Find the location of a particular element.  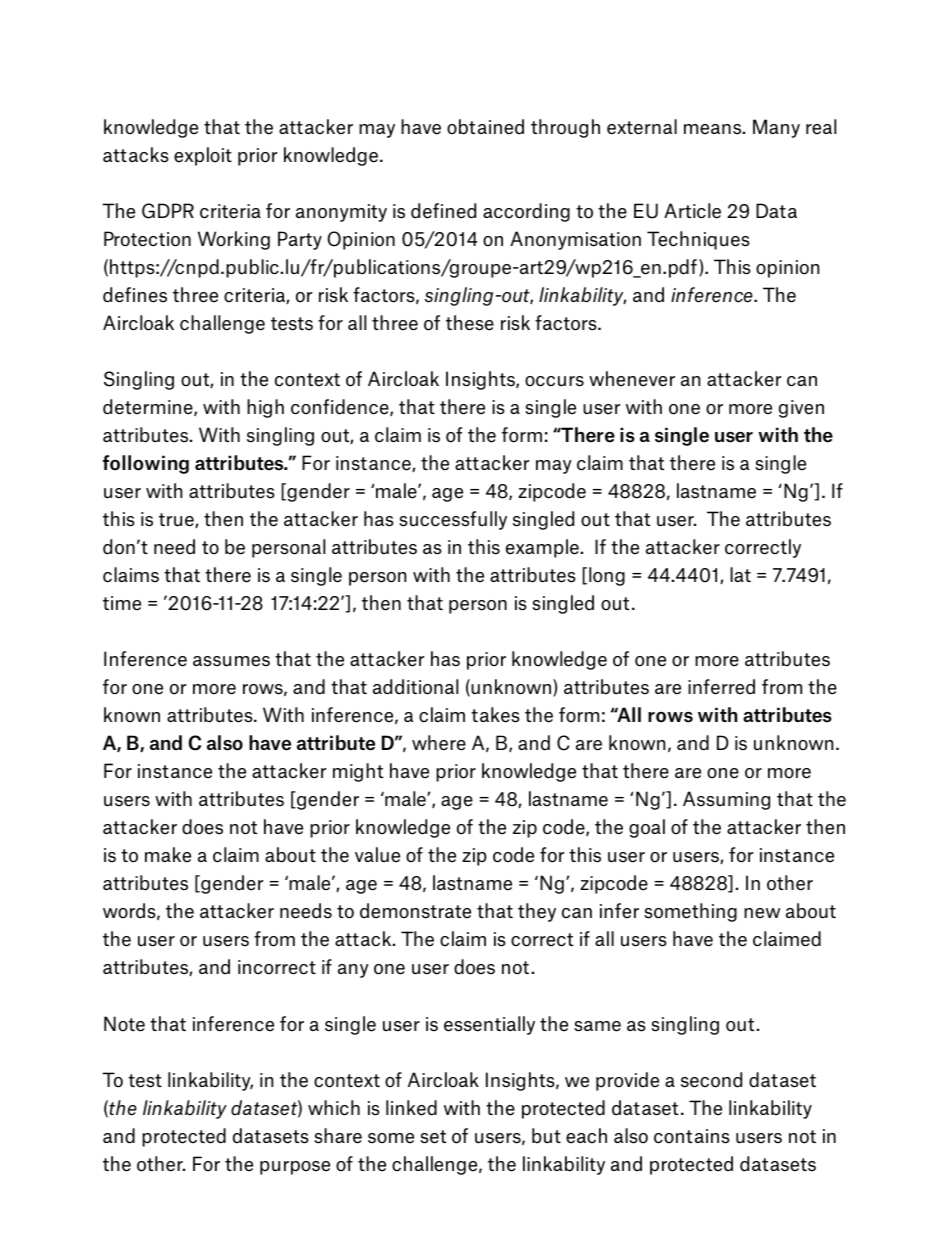

exploit is located at coordinates (203, 156).
